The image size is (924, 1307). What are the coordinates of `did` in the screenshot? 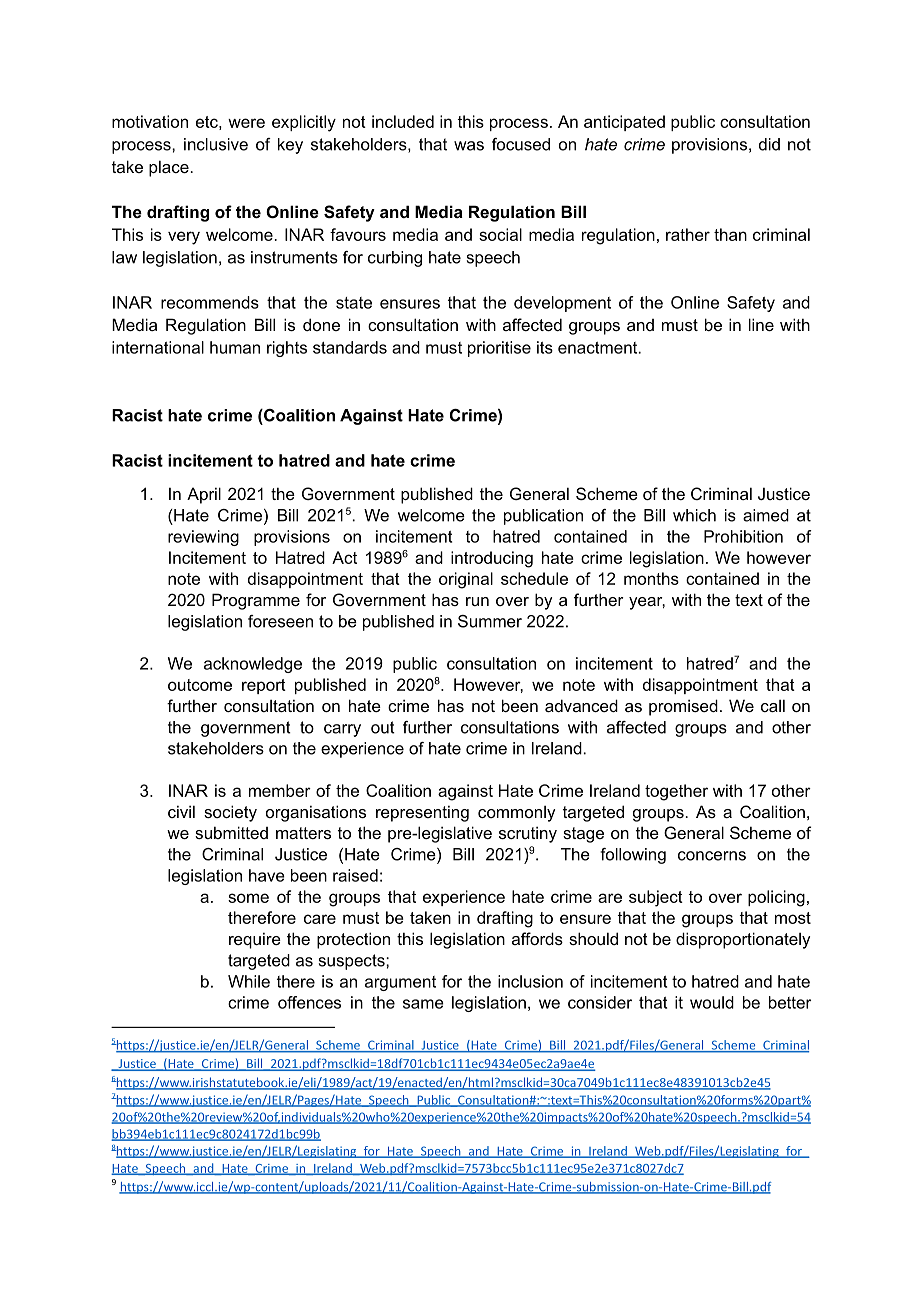 It's located at (769, 144).
